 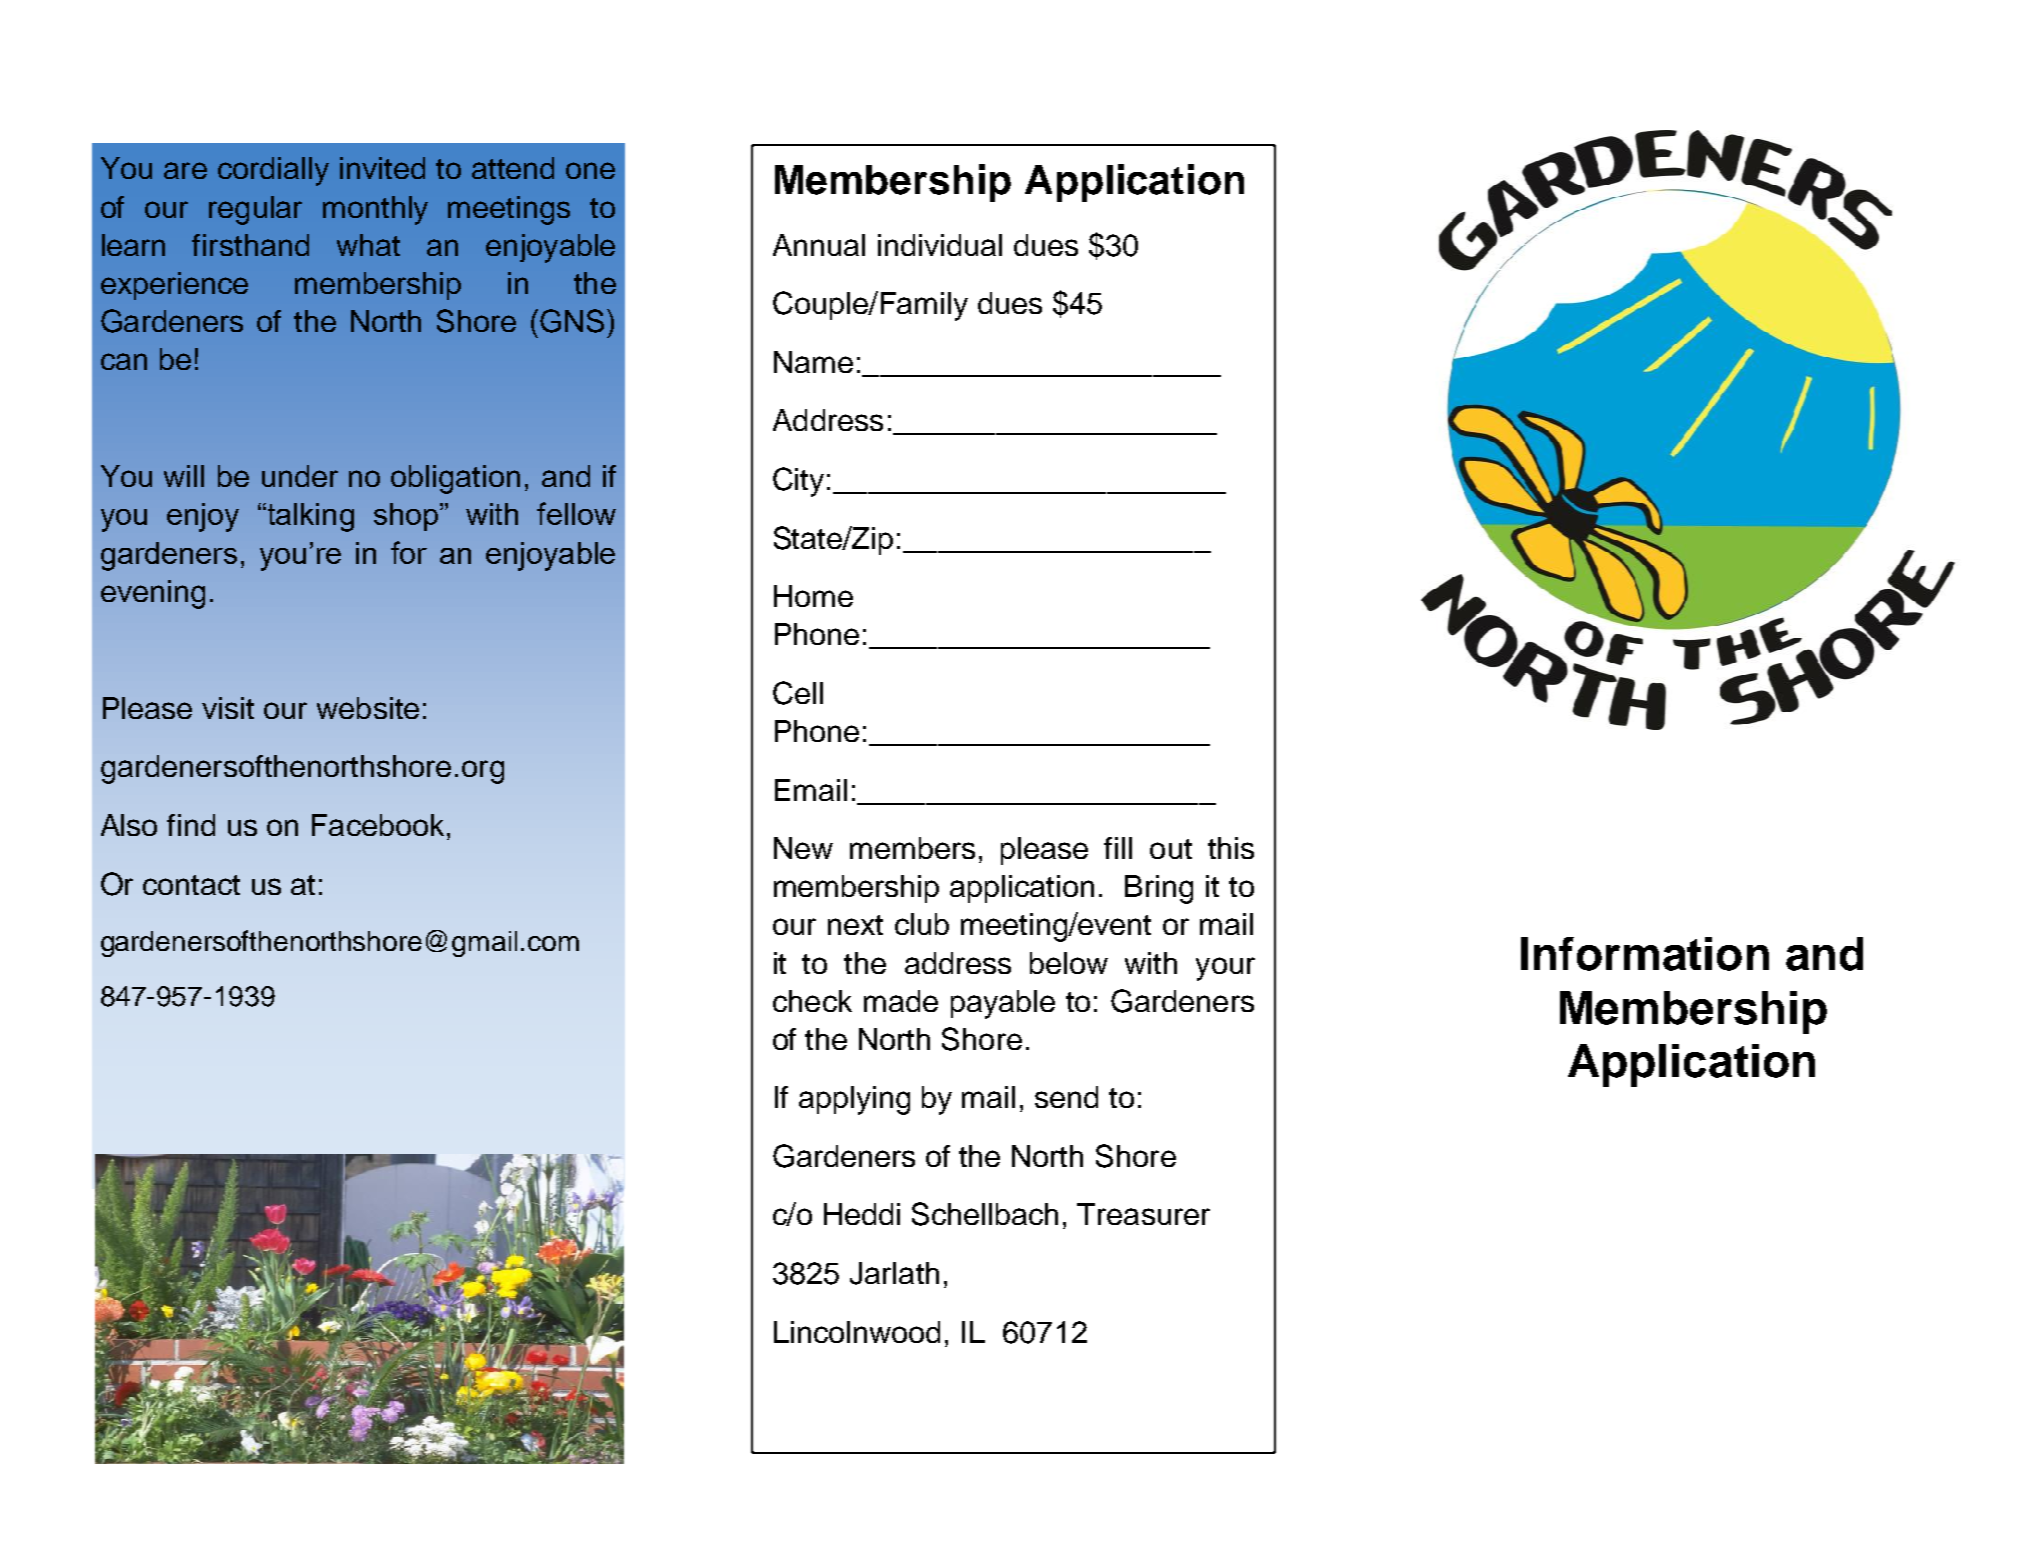 I want to click on New, so click(x=803, y=848).
